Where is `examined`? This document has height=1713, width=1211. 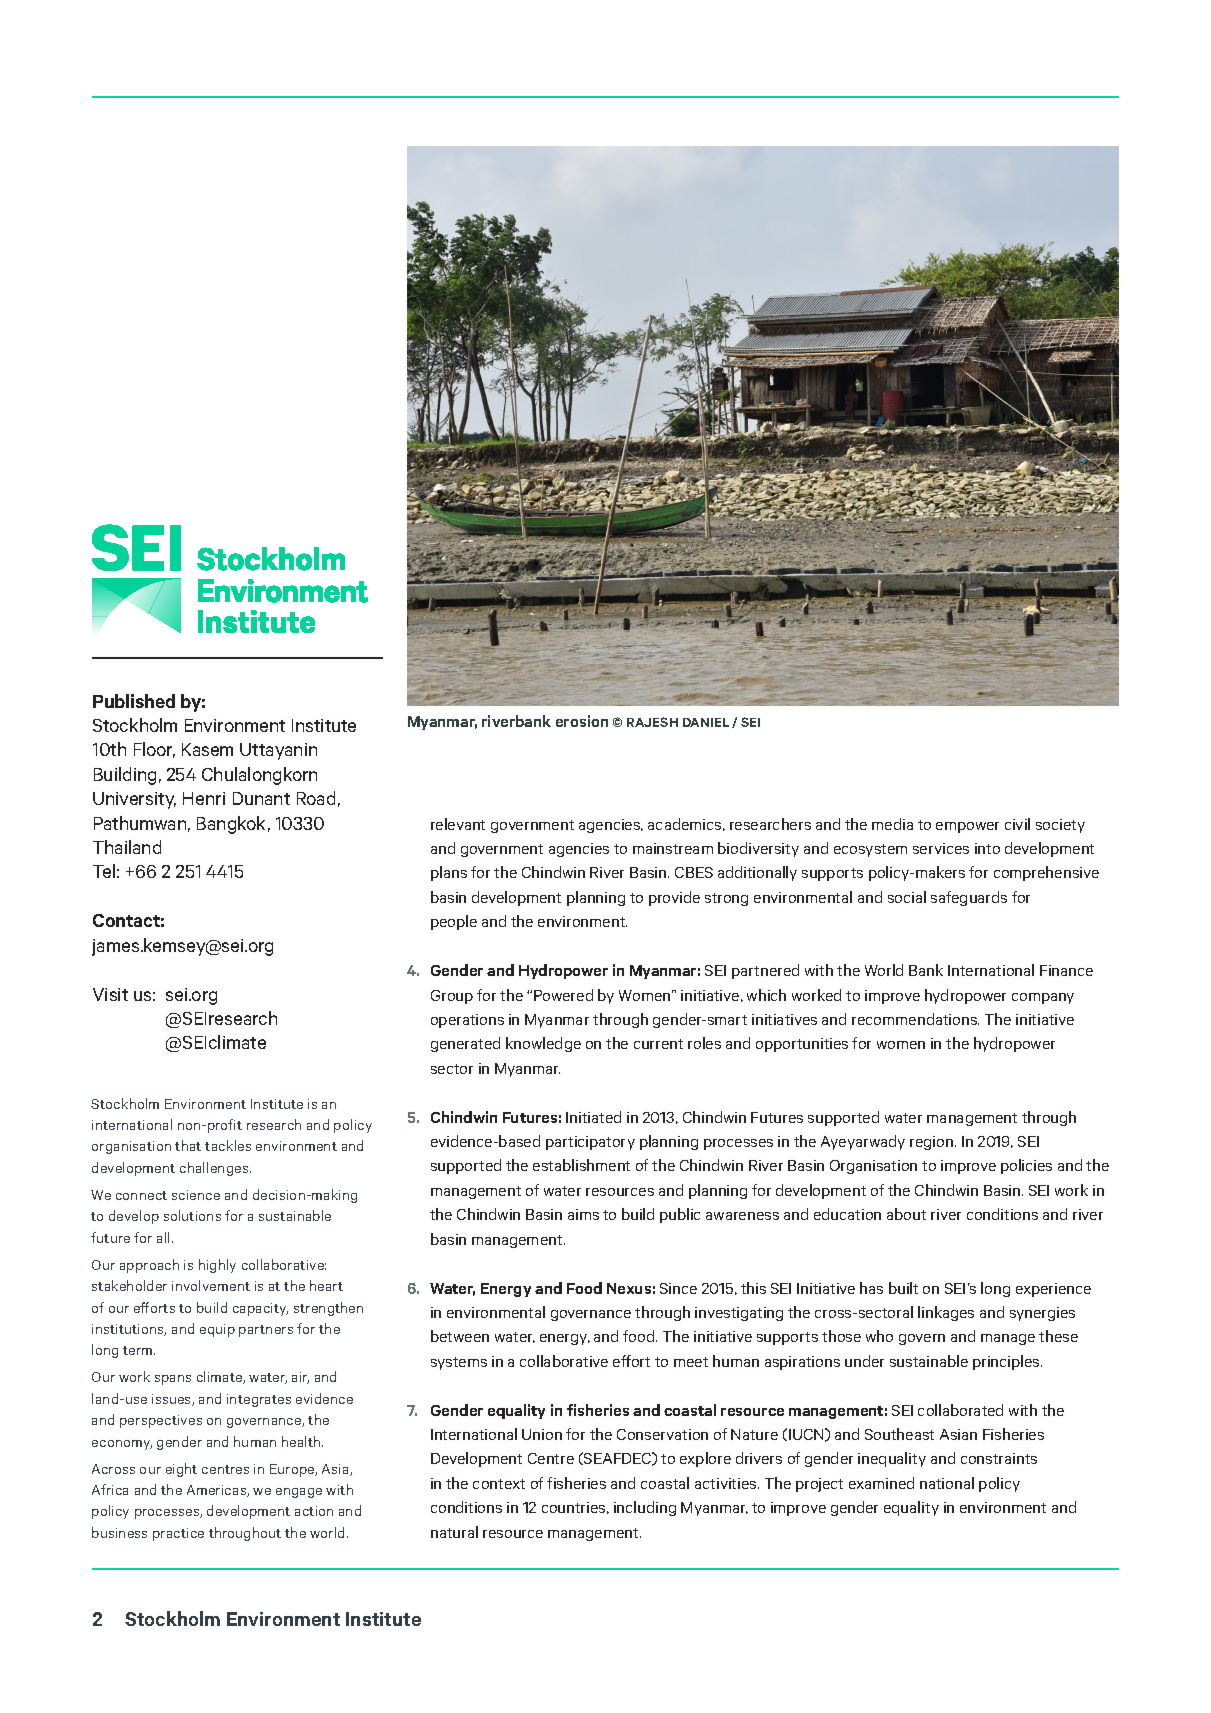 examined is located at coordinates (881, 1483).
